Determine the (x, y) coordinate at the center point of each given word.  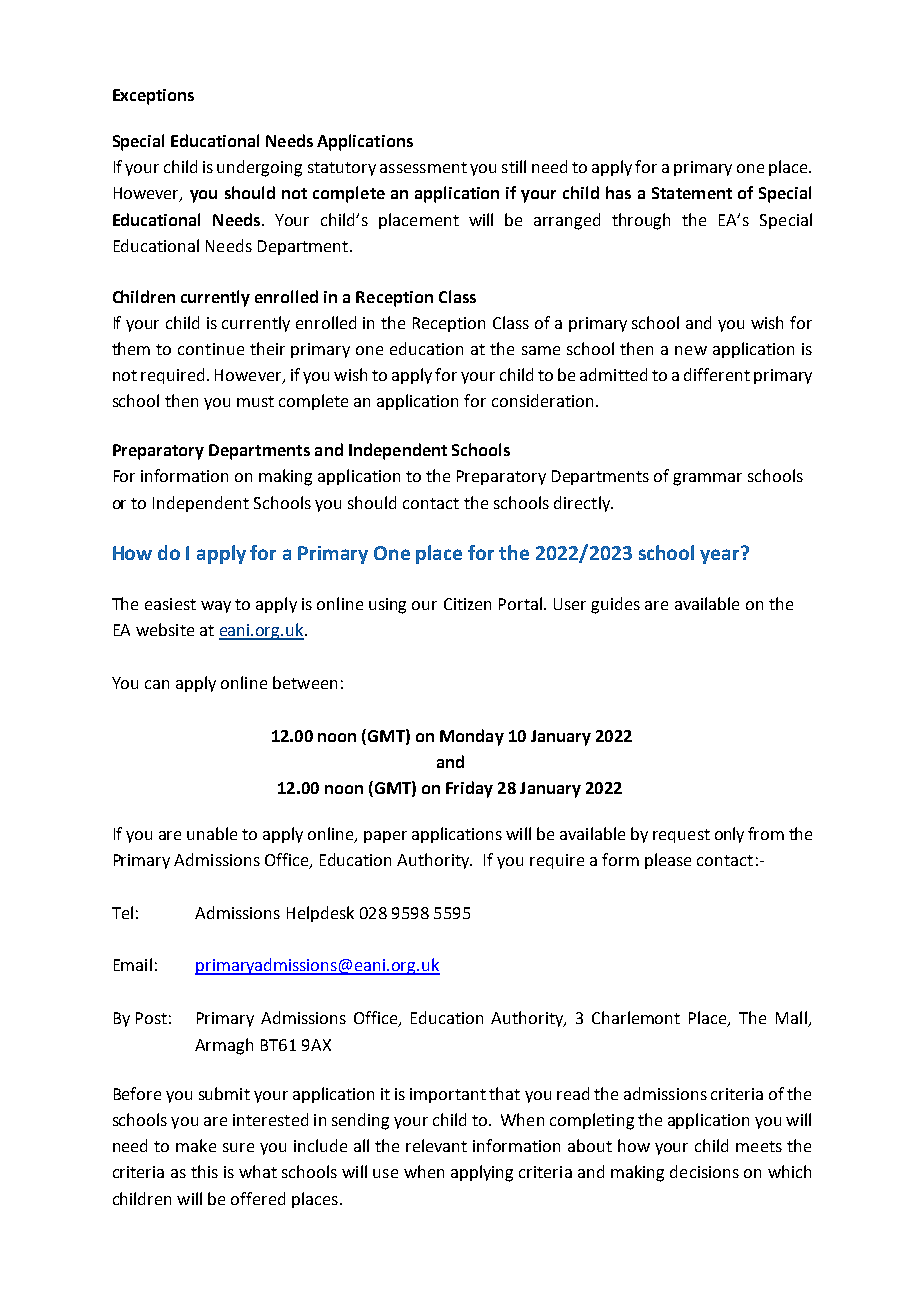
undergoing (259, 168)
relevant (436, 1145)
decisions (704, 1171)
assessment (423, 167)
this (204, 1171)
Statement (692, 193)
